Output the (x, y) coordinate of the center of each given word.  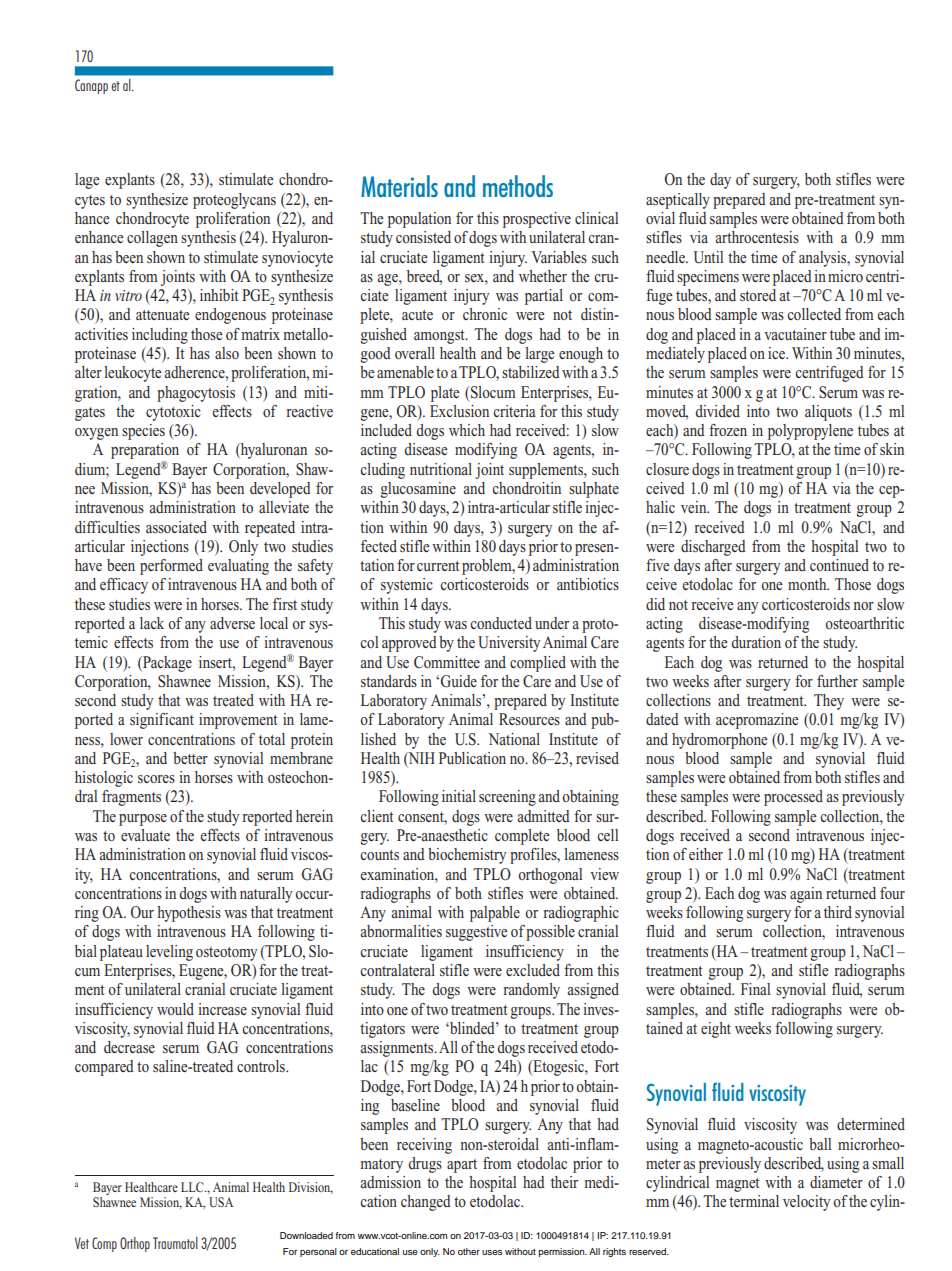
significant (162, 721)
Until (708, 257)
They (829, 702)
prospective (537, 220)
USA (221, 1202)
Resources (529, 719)
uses (492, 1252)
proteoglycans (234, 201)
